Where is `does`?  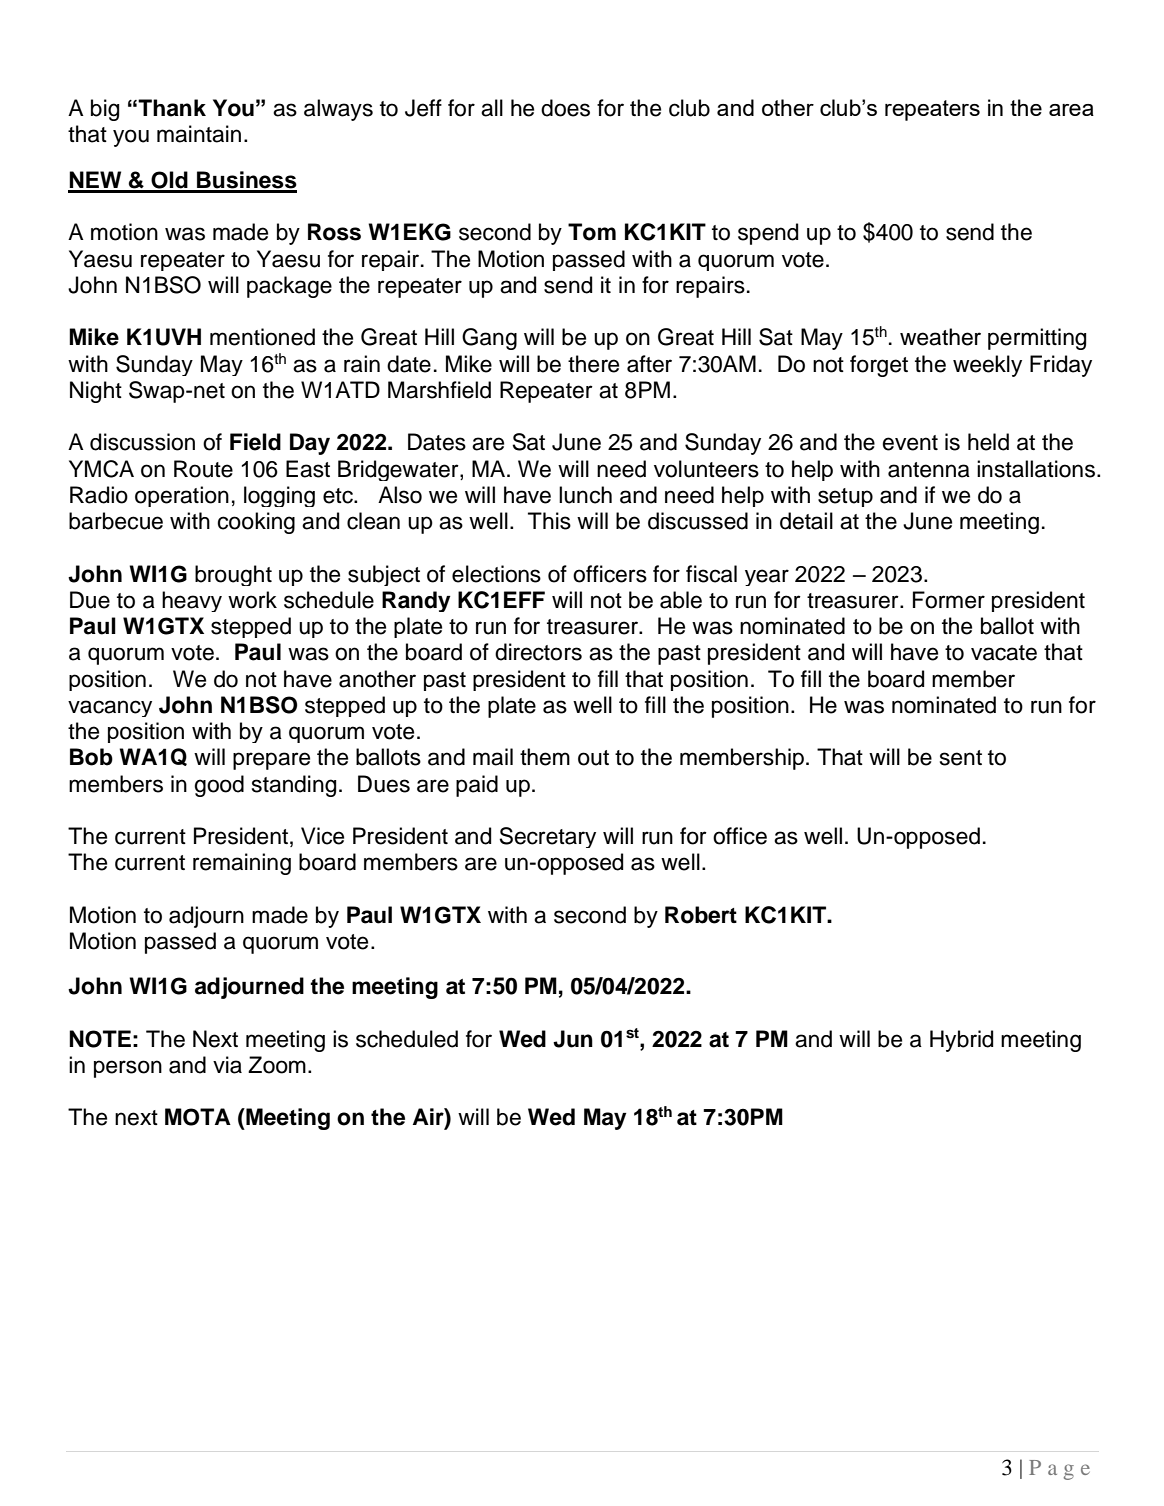 does is located at coordinates (565, 108).
